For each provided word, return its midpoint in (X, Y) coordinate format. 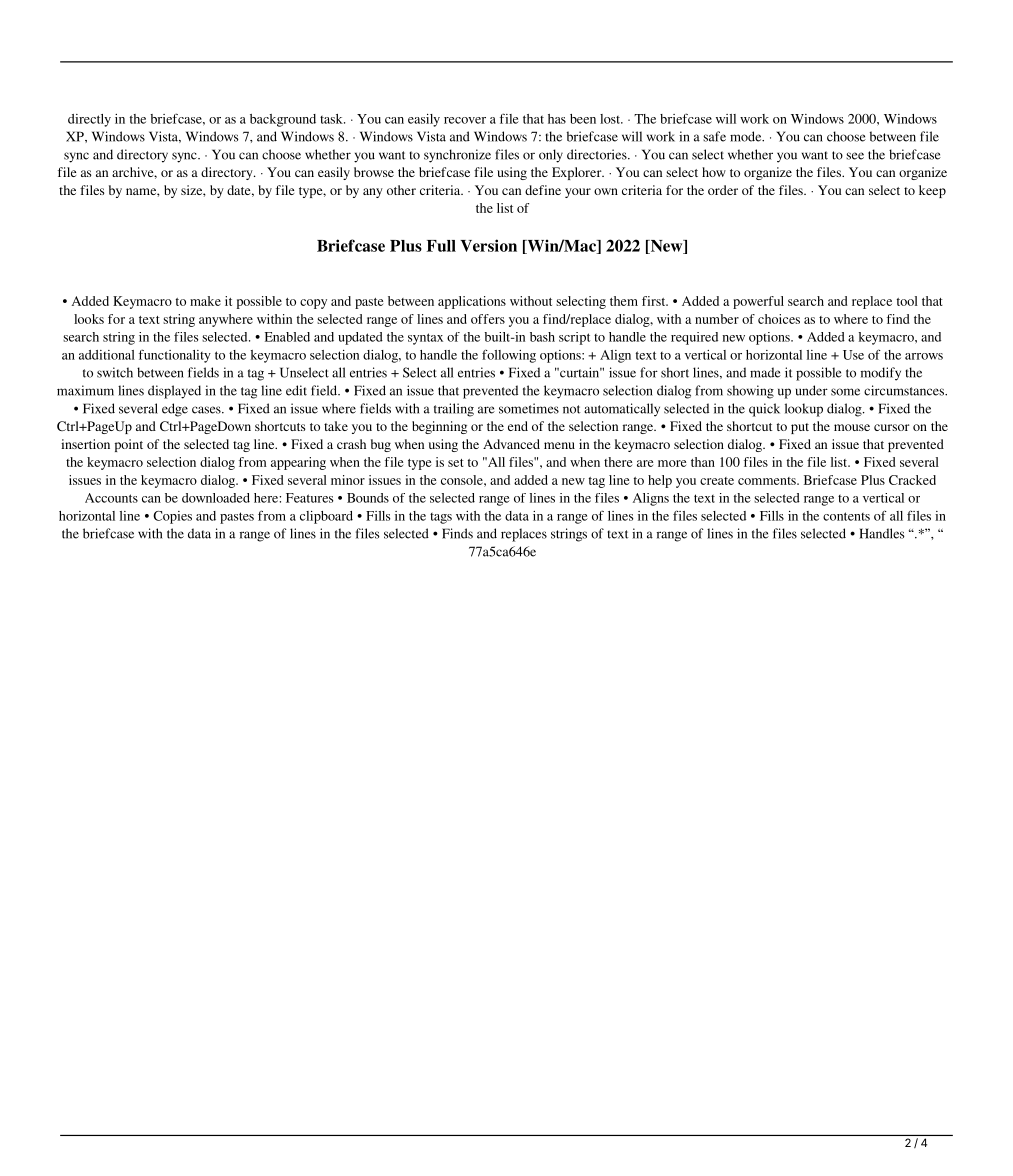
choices (779, 319)
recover (465, 120)
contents (846, 516)
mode (747, 136)
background (283, 120)
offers (488, 319)
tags (441, 518)
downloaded (216, 498)
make (205, 301)
